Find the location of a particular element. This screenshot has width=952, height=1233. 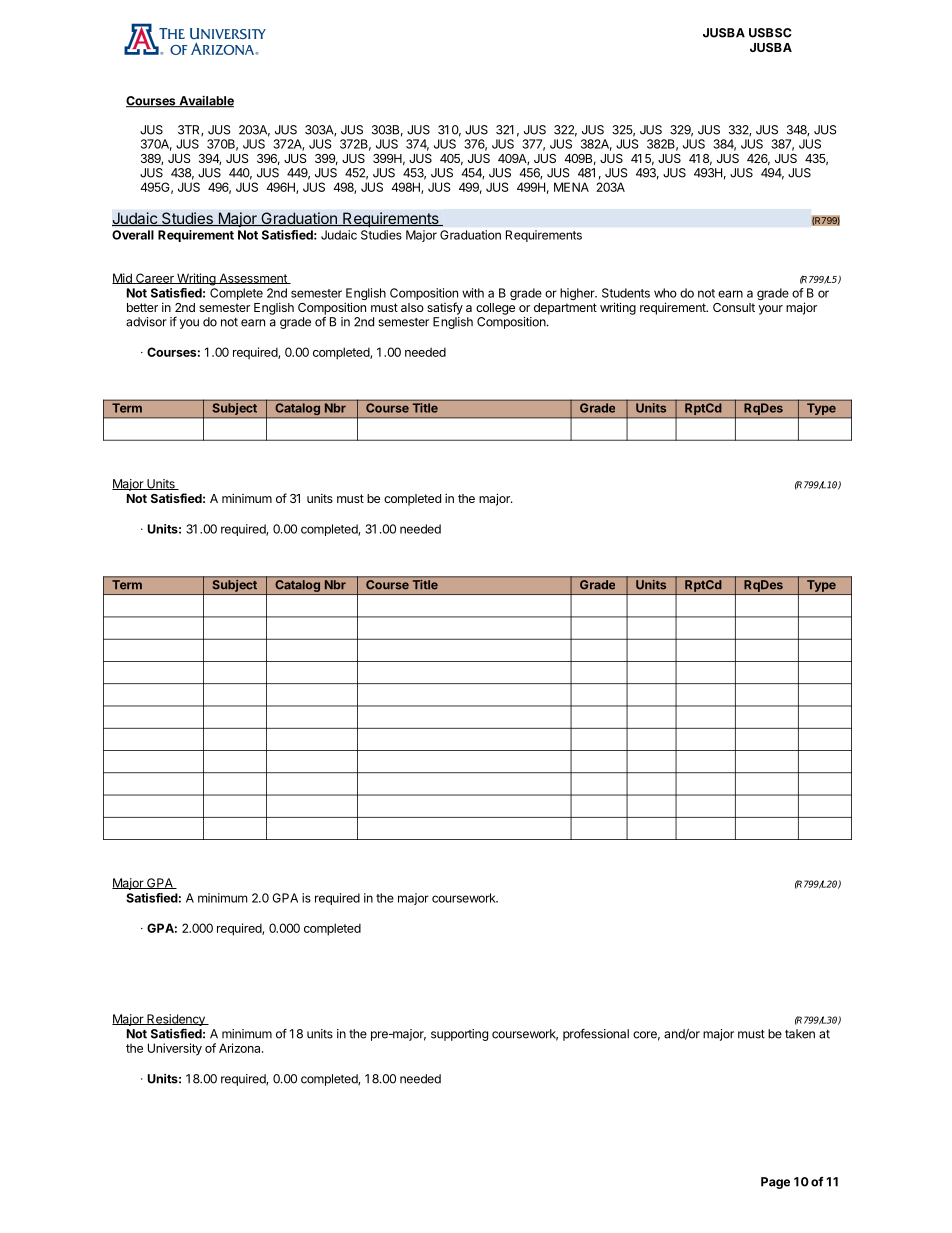

satisfy is located at coordinates (445, 308).
